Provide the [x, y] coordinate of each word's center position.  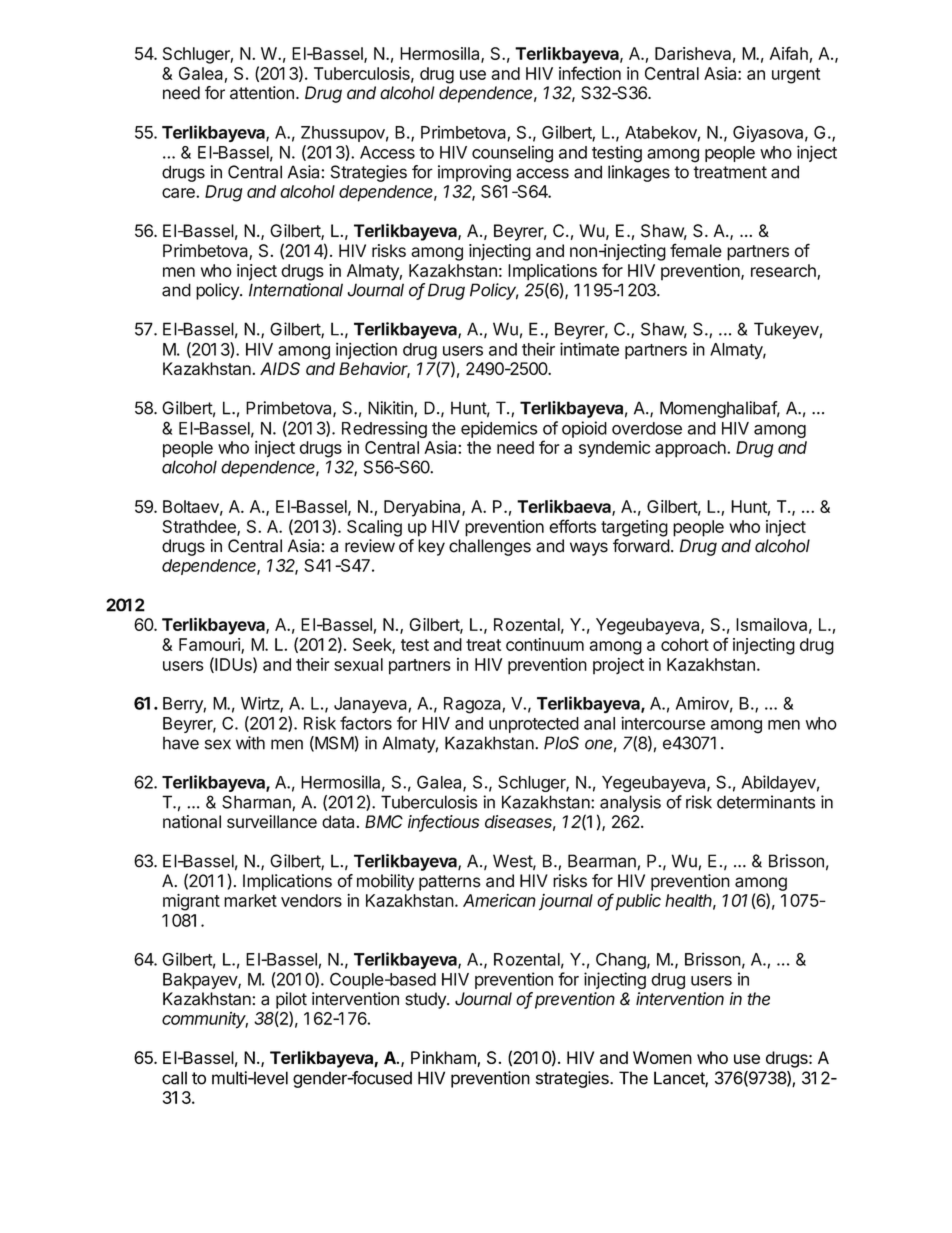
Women [662, 1057]
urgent [796, 76]
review [370, 546]
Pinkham [444, 1059]
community [205, 1020]
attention [262, 93]
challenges [490, 547]
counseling [512, 154]
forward [641, 546]
